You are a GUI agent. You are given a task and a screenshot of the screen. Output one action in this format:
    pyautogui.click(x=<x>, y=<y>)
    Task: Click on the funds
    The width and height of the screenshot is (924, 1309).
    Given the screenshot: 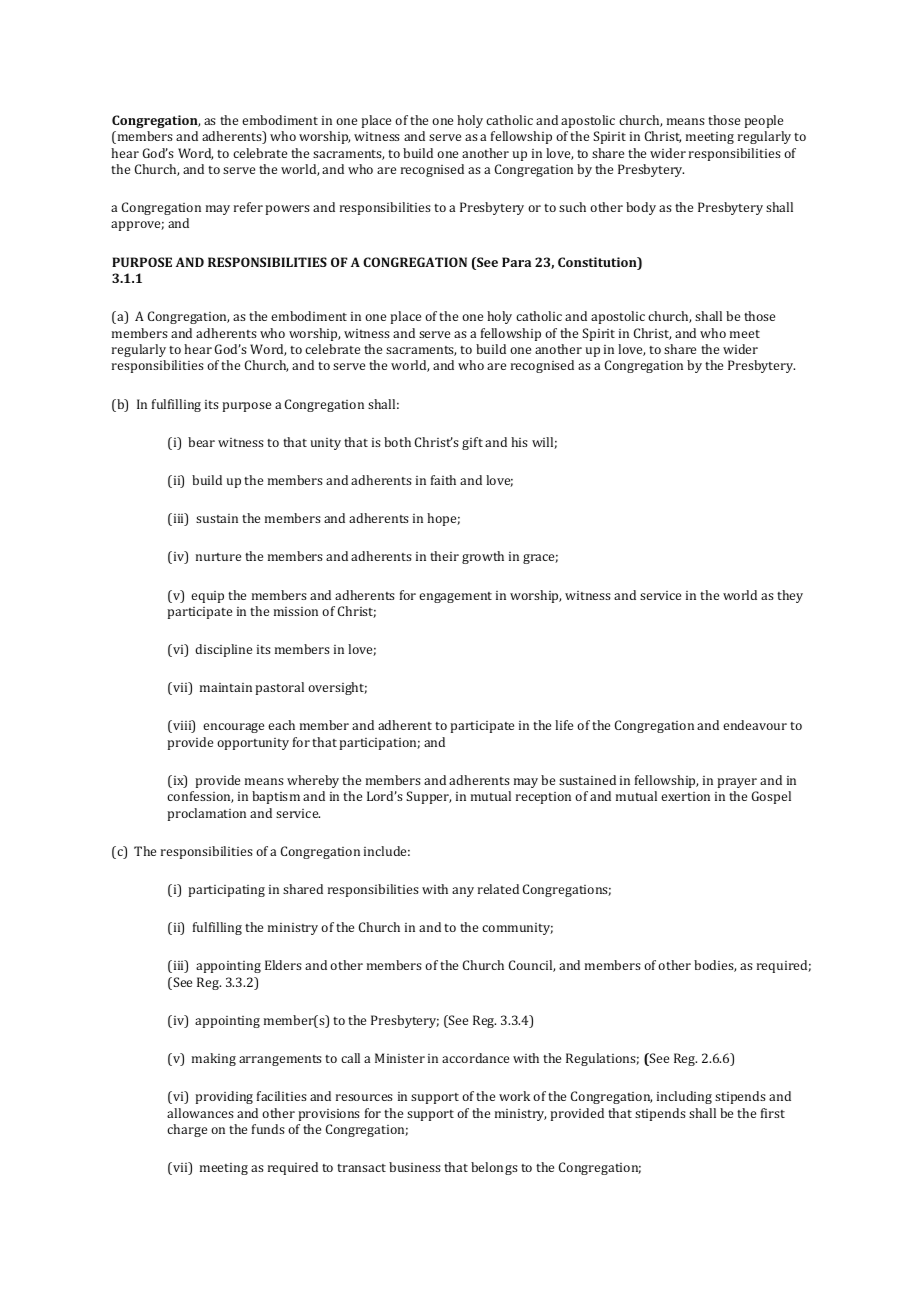 What is the action you would take?
    pyautogui.click(x=268, y=1129)
